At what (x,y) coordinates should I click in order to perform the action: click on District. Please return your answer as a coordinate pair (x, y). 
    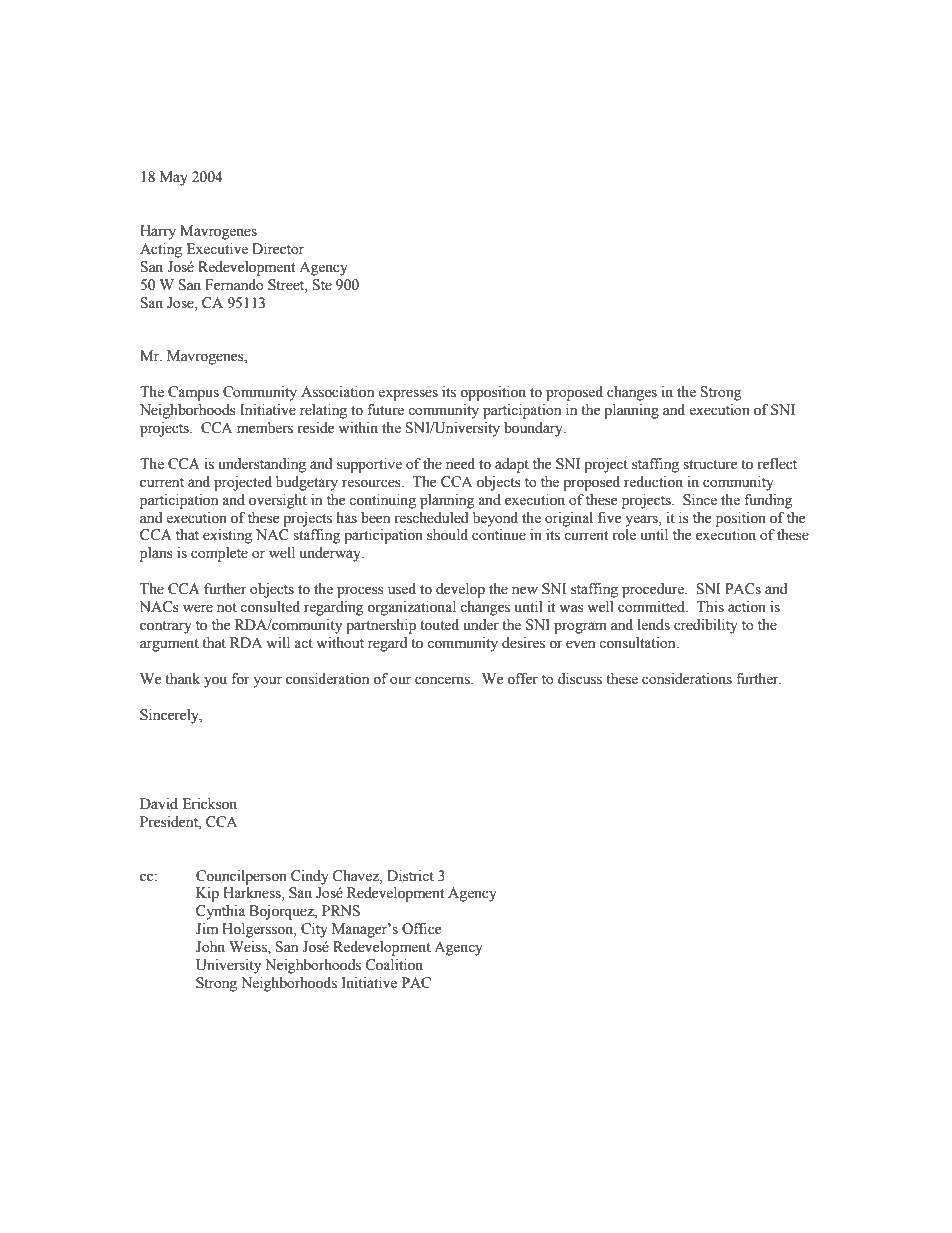
    Looking at the image, I should click on (410, 876).
